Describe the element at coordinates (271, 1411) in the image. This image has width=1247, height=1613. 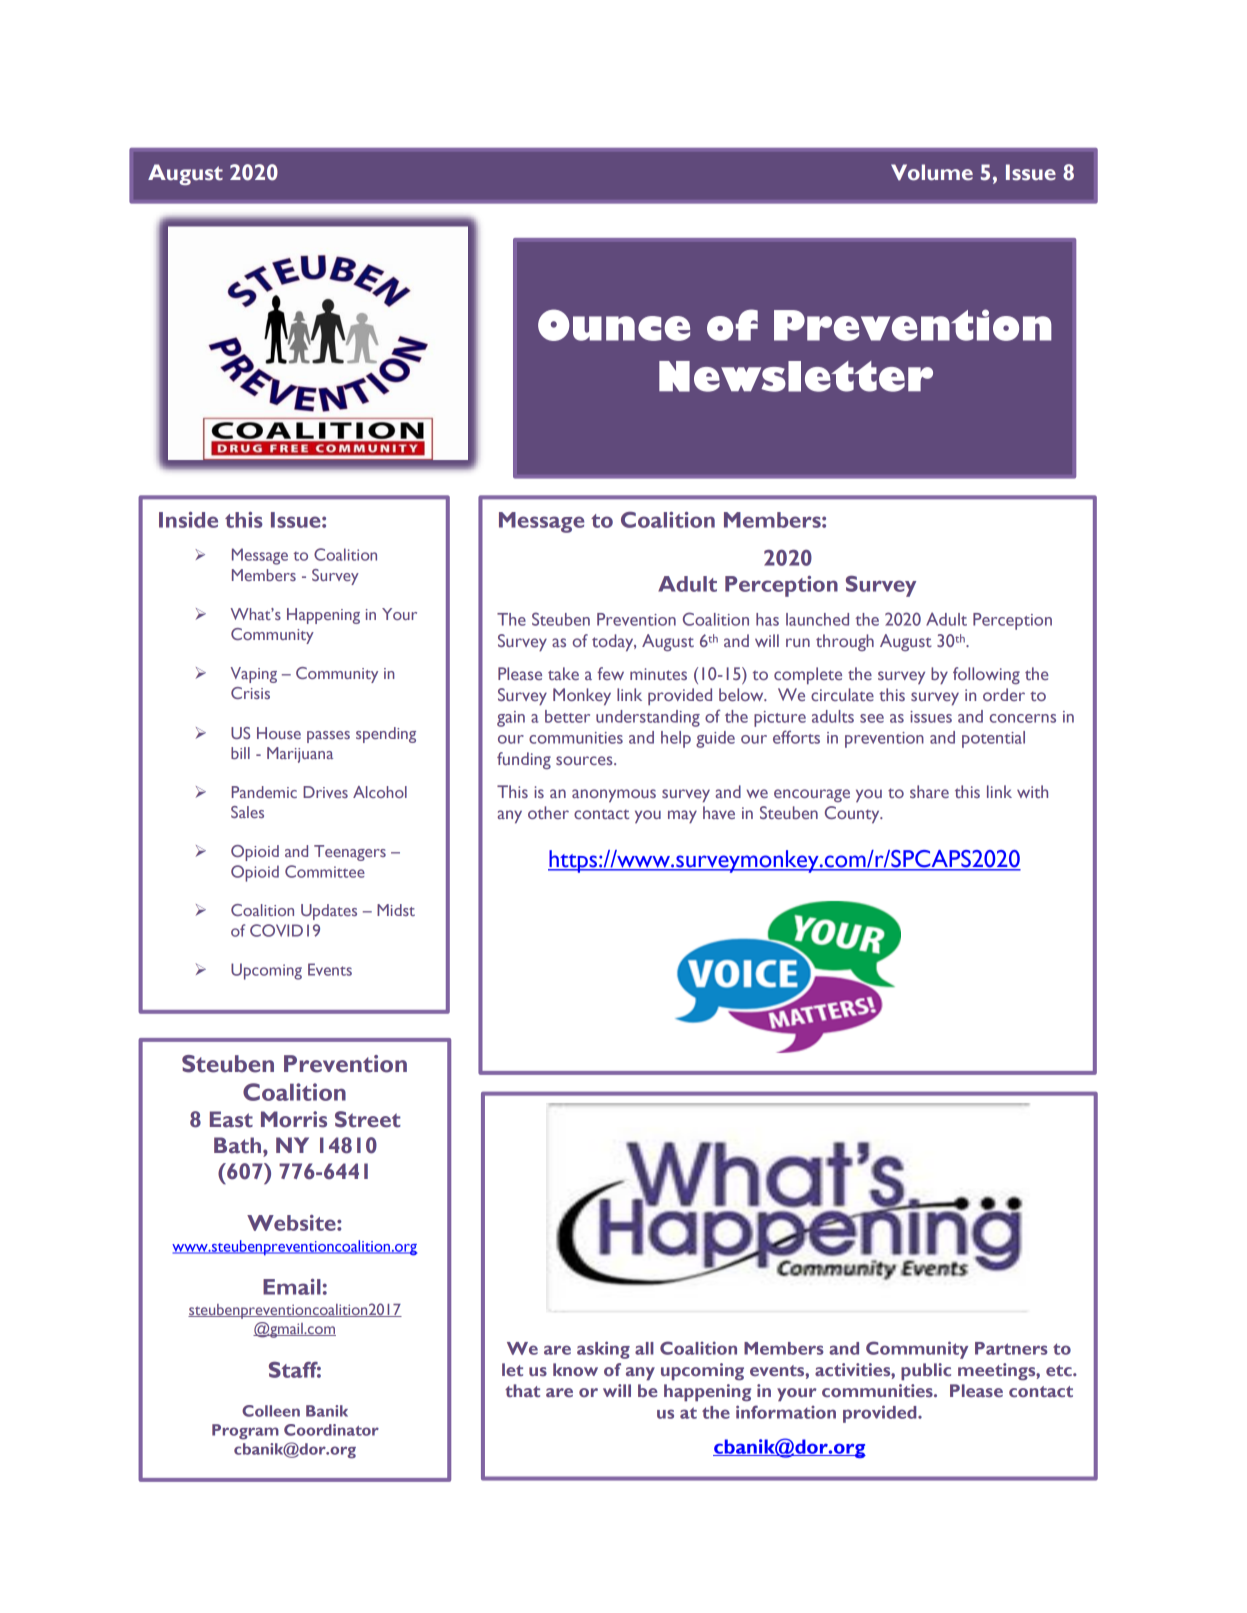
I see `Colleen` at that location.
